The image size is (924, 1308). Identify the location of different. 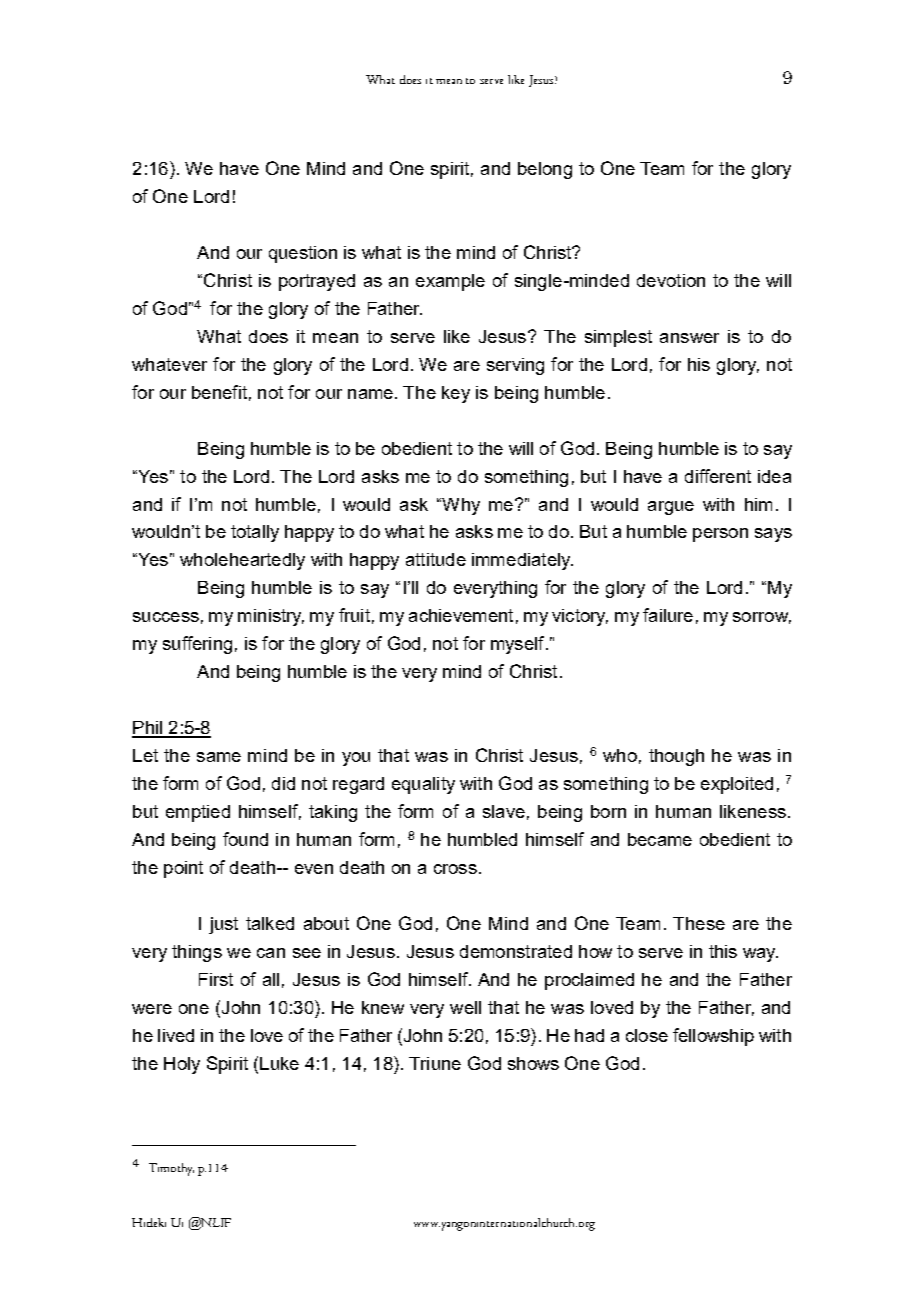
(718, 476).
